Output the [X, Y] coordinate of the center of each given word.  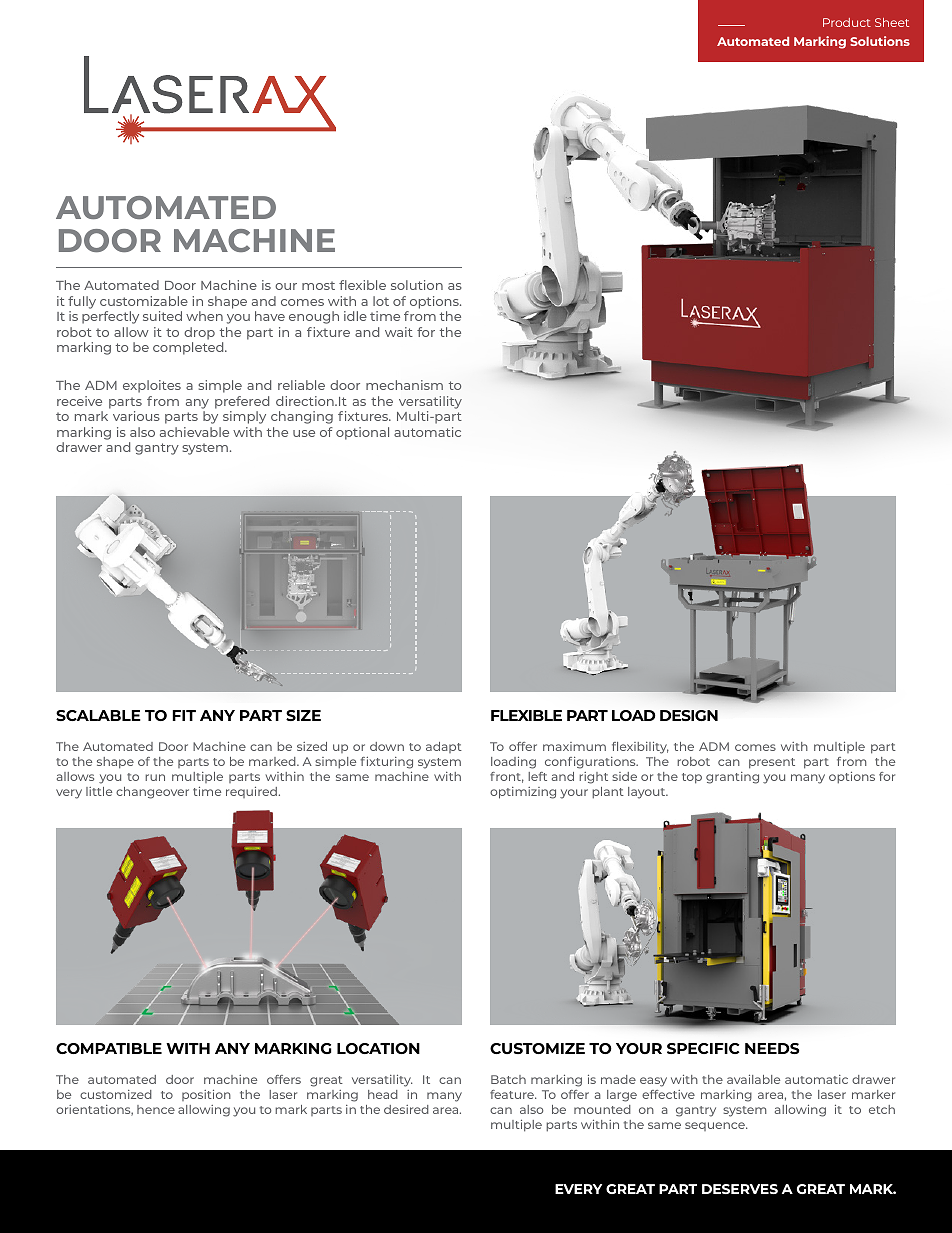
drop [199, 333]
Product [847, 22]
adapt [444, 747]
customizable [144, 301]
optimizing [523, 793]
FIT [184, 715]
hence [156, 1109]
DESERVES [740, 1189]
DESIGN [689, 715]
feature [513, 1094]
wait [399, 332]
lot [381, 301]
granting [732, 778]
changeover [152, 793]
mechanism [404, 385]
